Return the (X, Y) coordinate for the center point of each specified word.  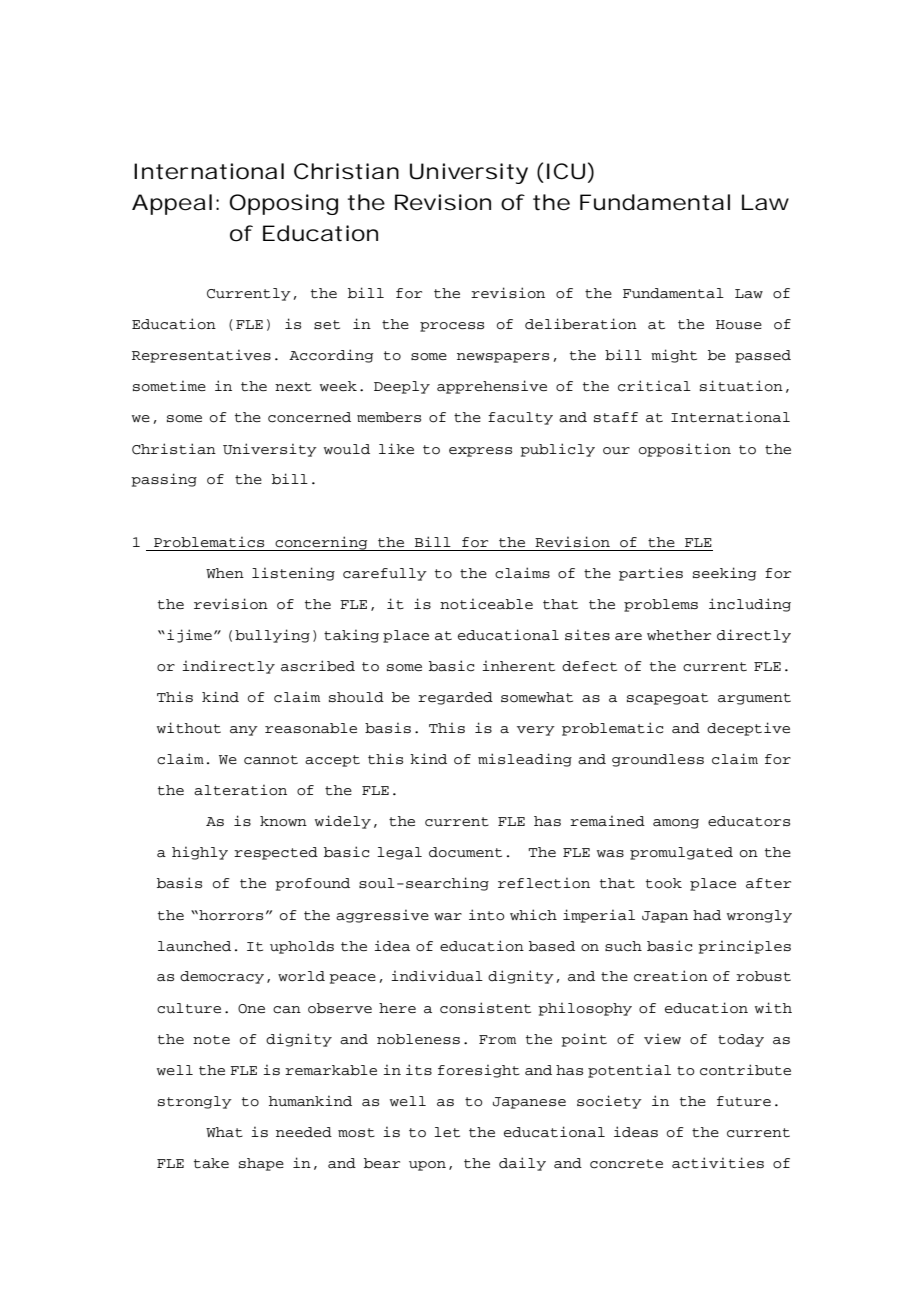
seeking (724, 574)
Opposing (283, 204)
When (225, 573)
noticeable (486, 604)
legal (399, 853)
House (739, 325)
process (452, 327)
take (211, 1163)
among (676, 824)
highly (200, 853)
